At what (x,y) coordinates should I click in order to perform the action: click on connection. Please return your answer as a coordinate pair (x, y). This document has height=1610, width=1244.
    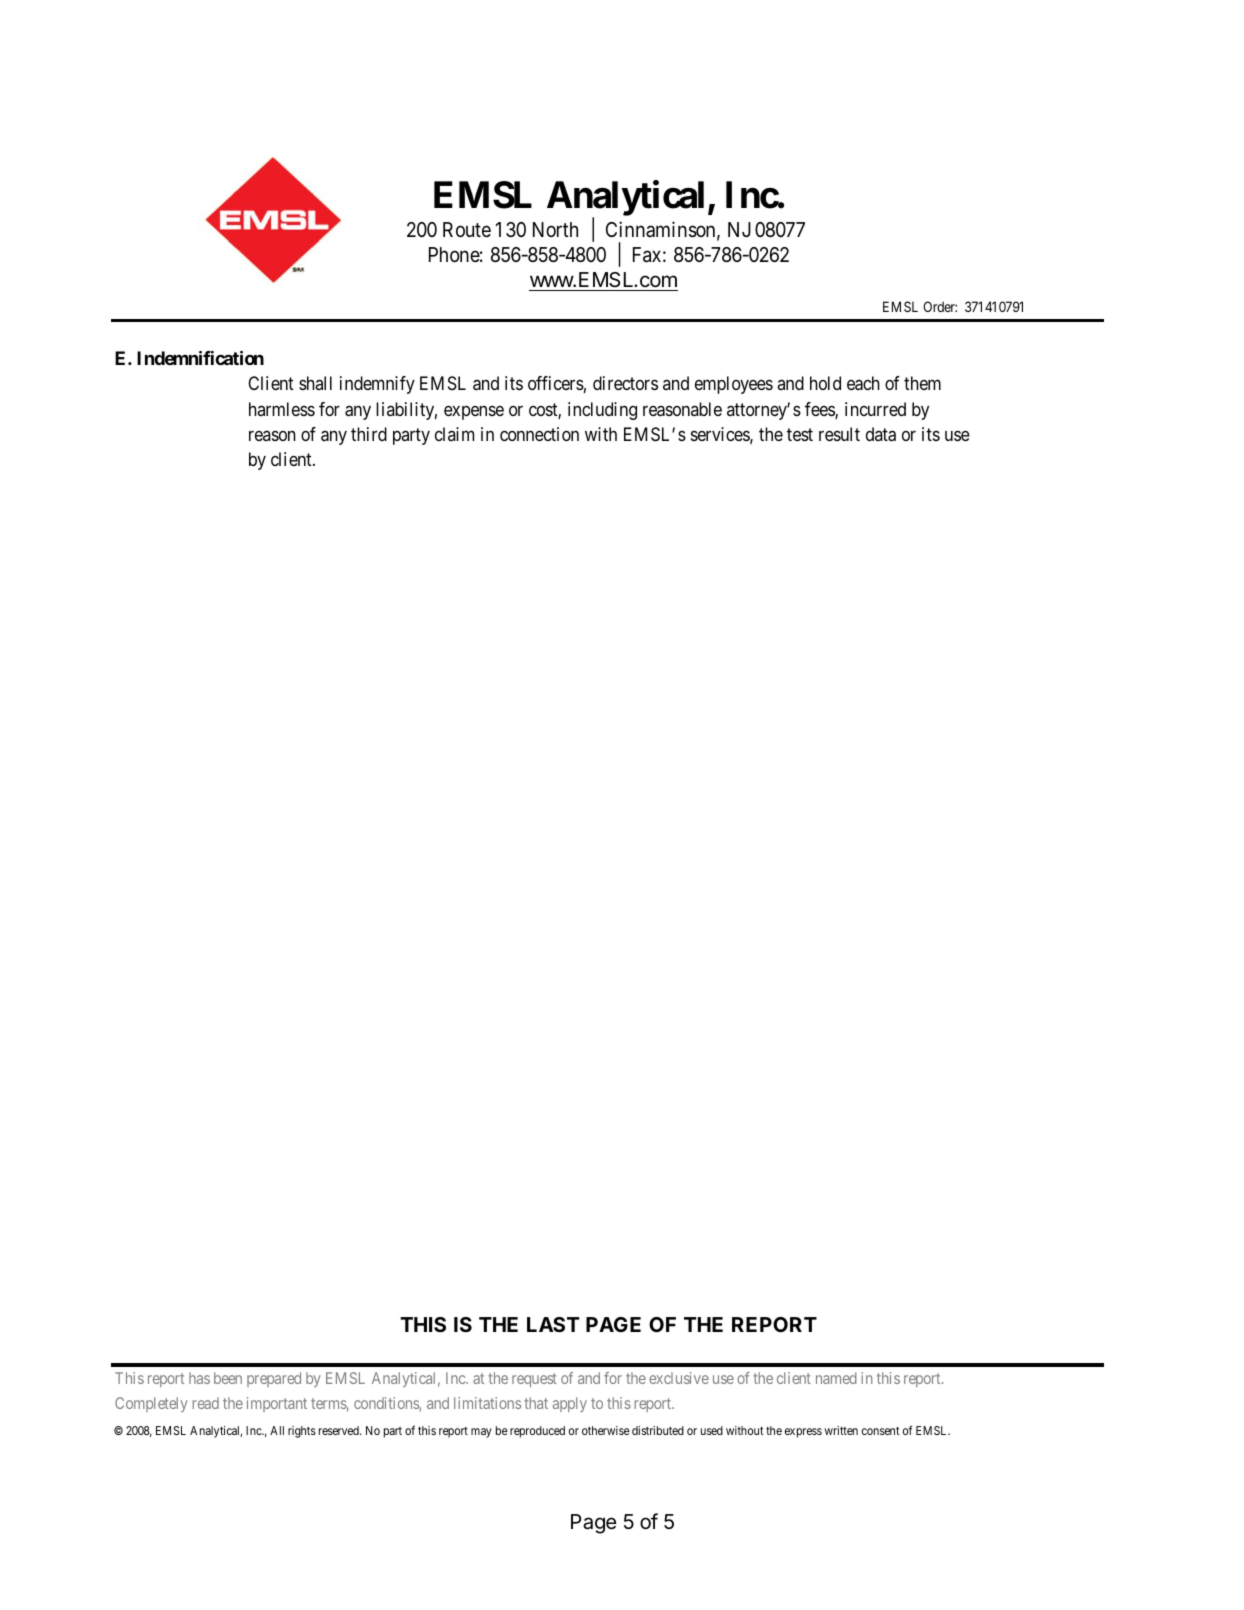
    Looking at the image, I should click on (539, 434).
